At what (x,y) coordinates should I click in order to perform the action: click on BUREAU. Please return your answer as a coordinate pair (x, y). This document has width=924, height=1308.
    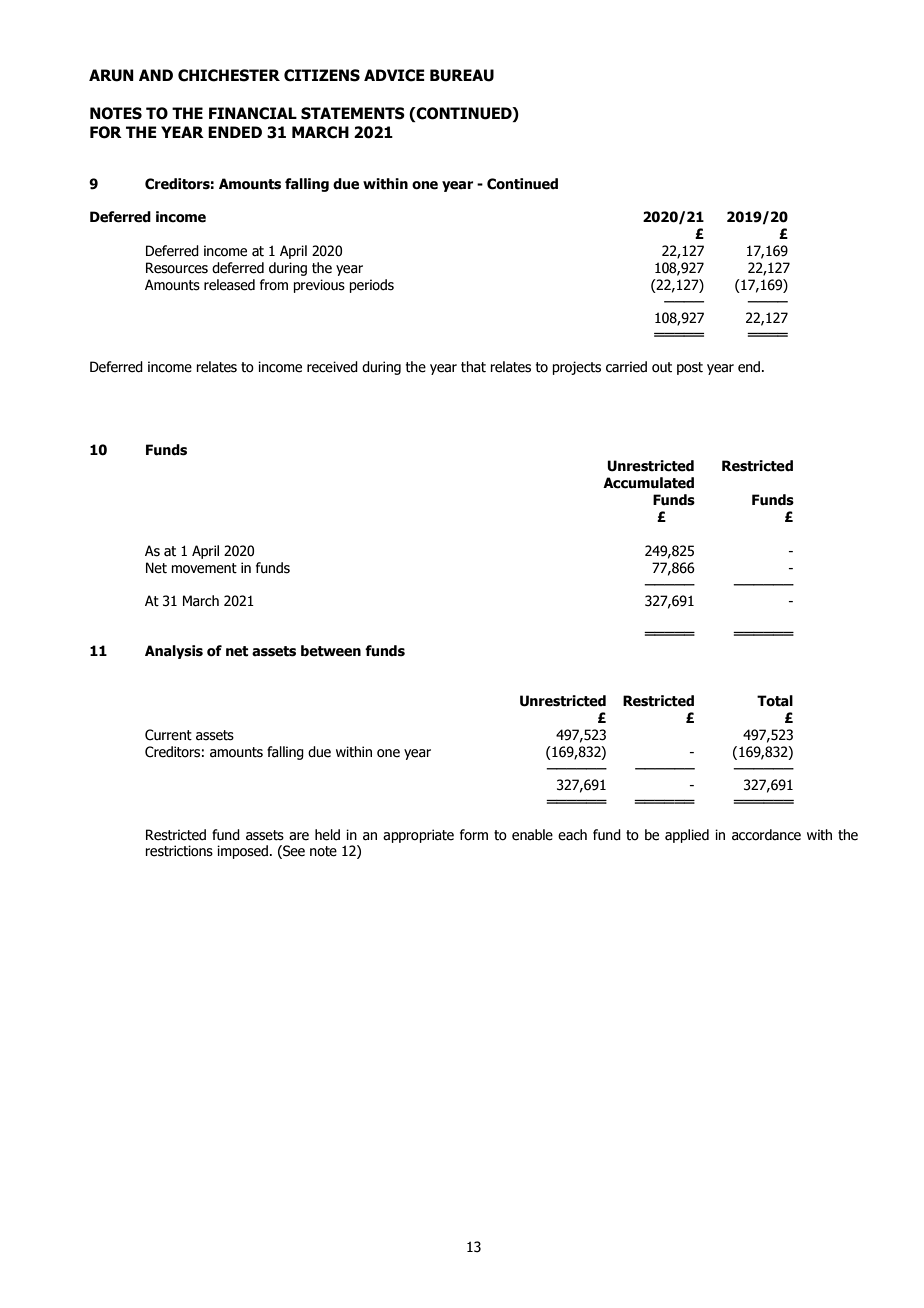
    Looking at the image, I should click on (462, 75).
